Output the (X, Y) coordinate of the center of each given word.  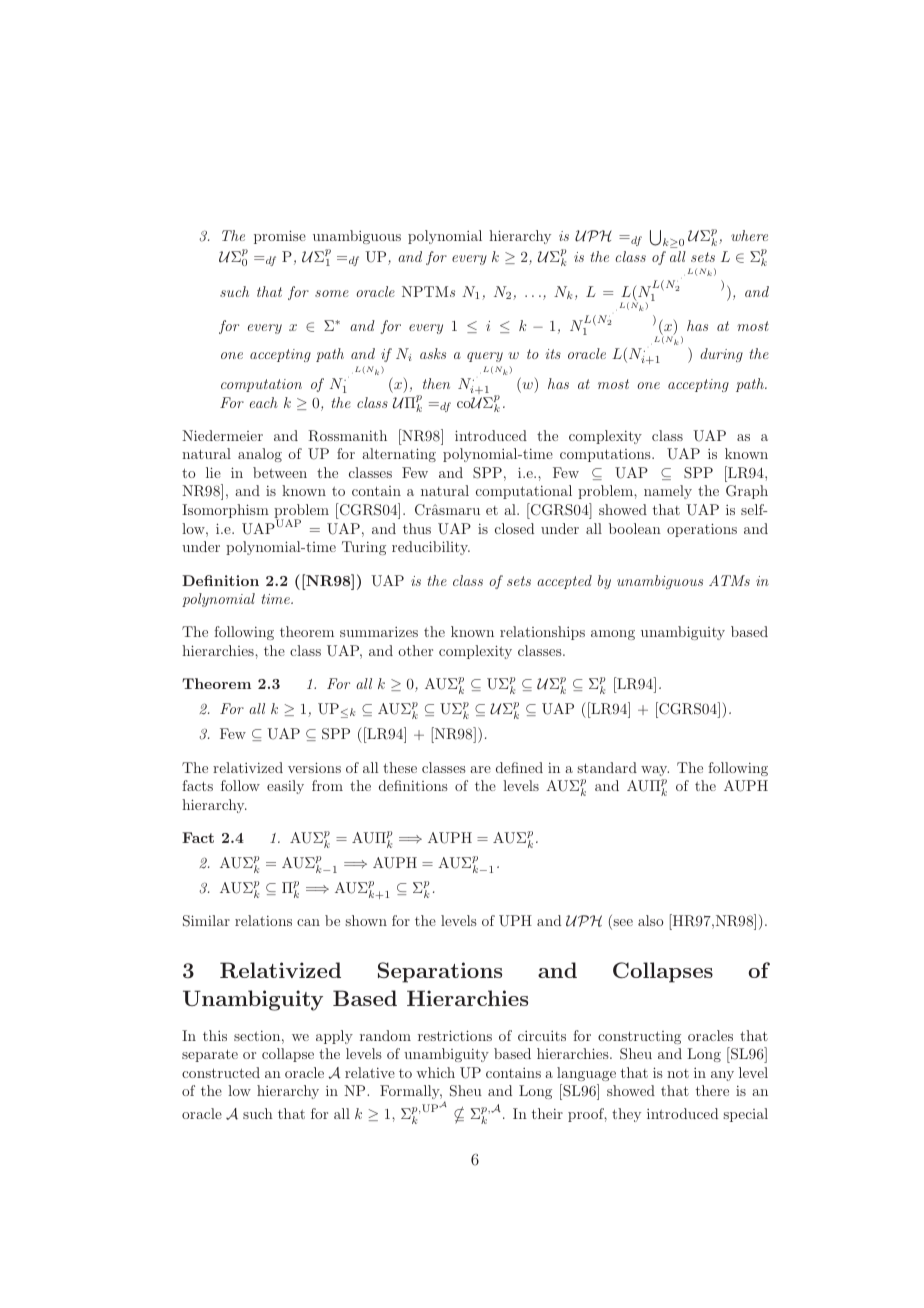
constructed (221, 1072)
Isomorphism (225, 511)
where (749, 235)
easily (285, 787)
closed (514, 528)
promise (280, 237)
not (678, 1073)
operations (702, 530)
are (480, 769)
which (435, 1072)
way (655, 771)
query (485, 357)
